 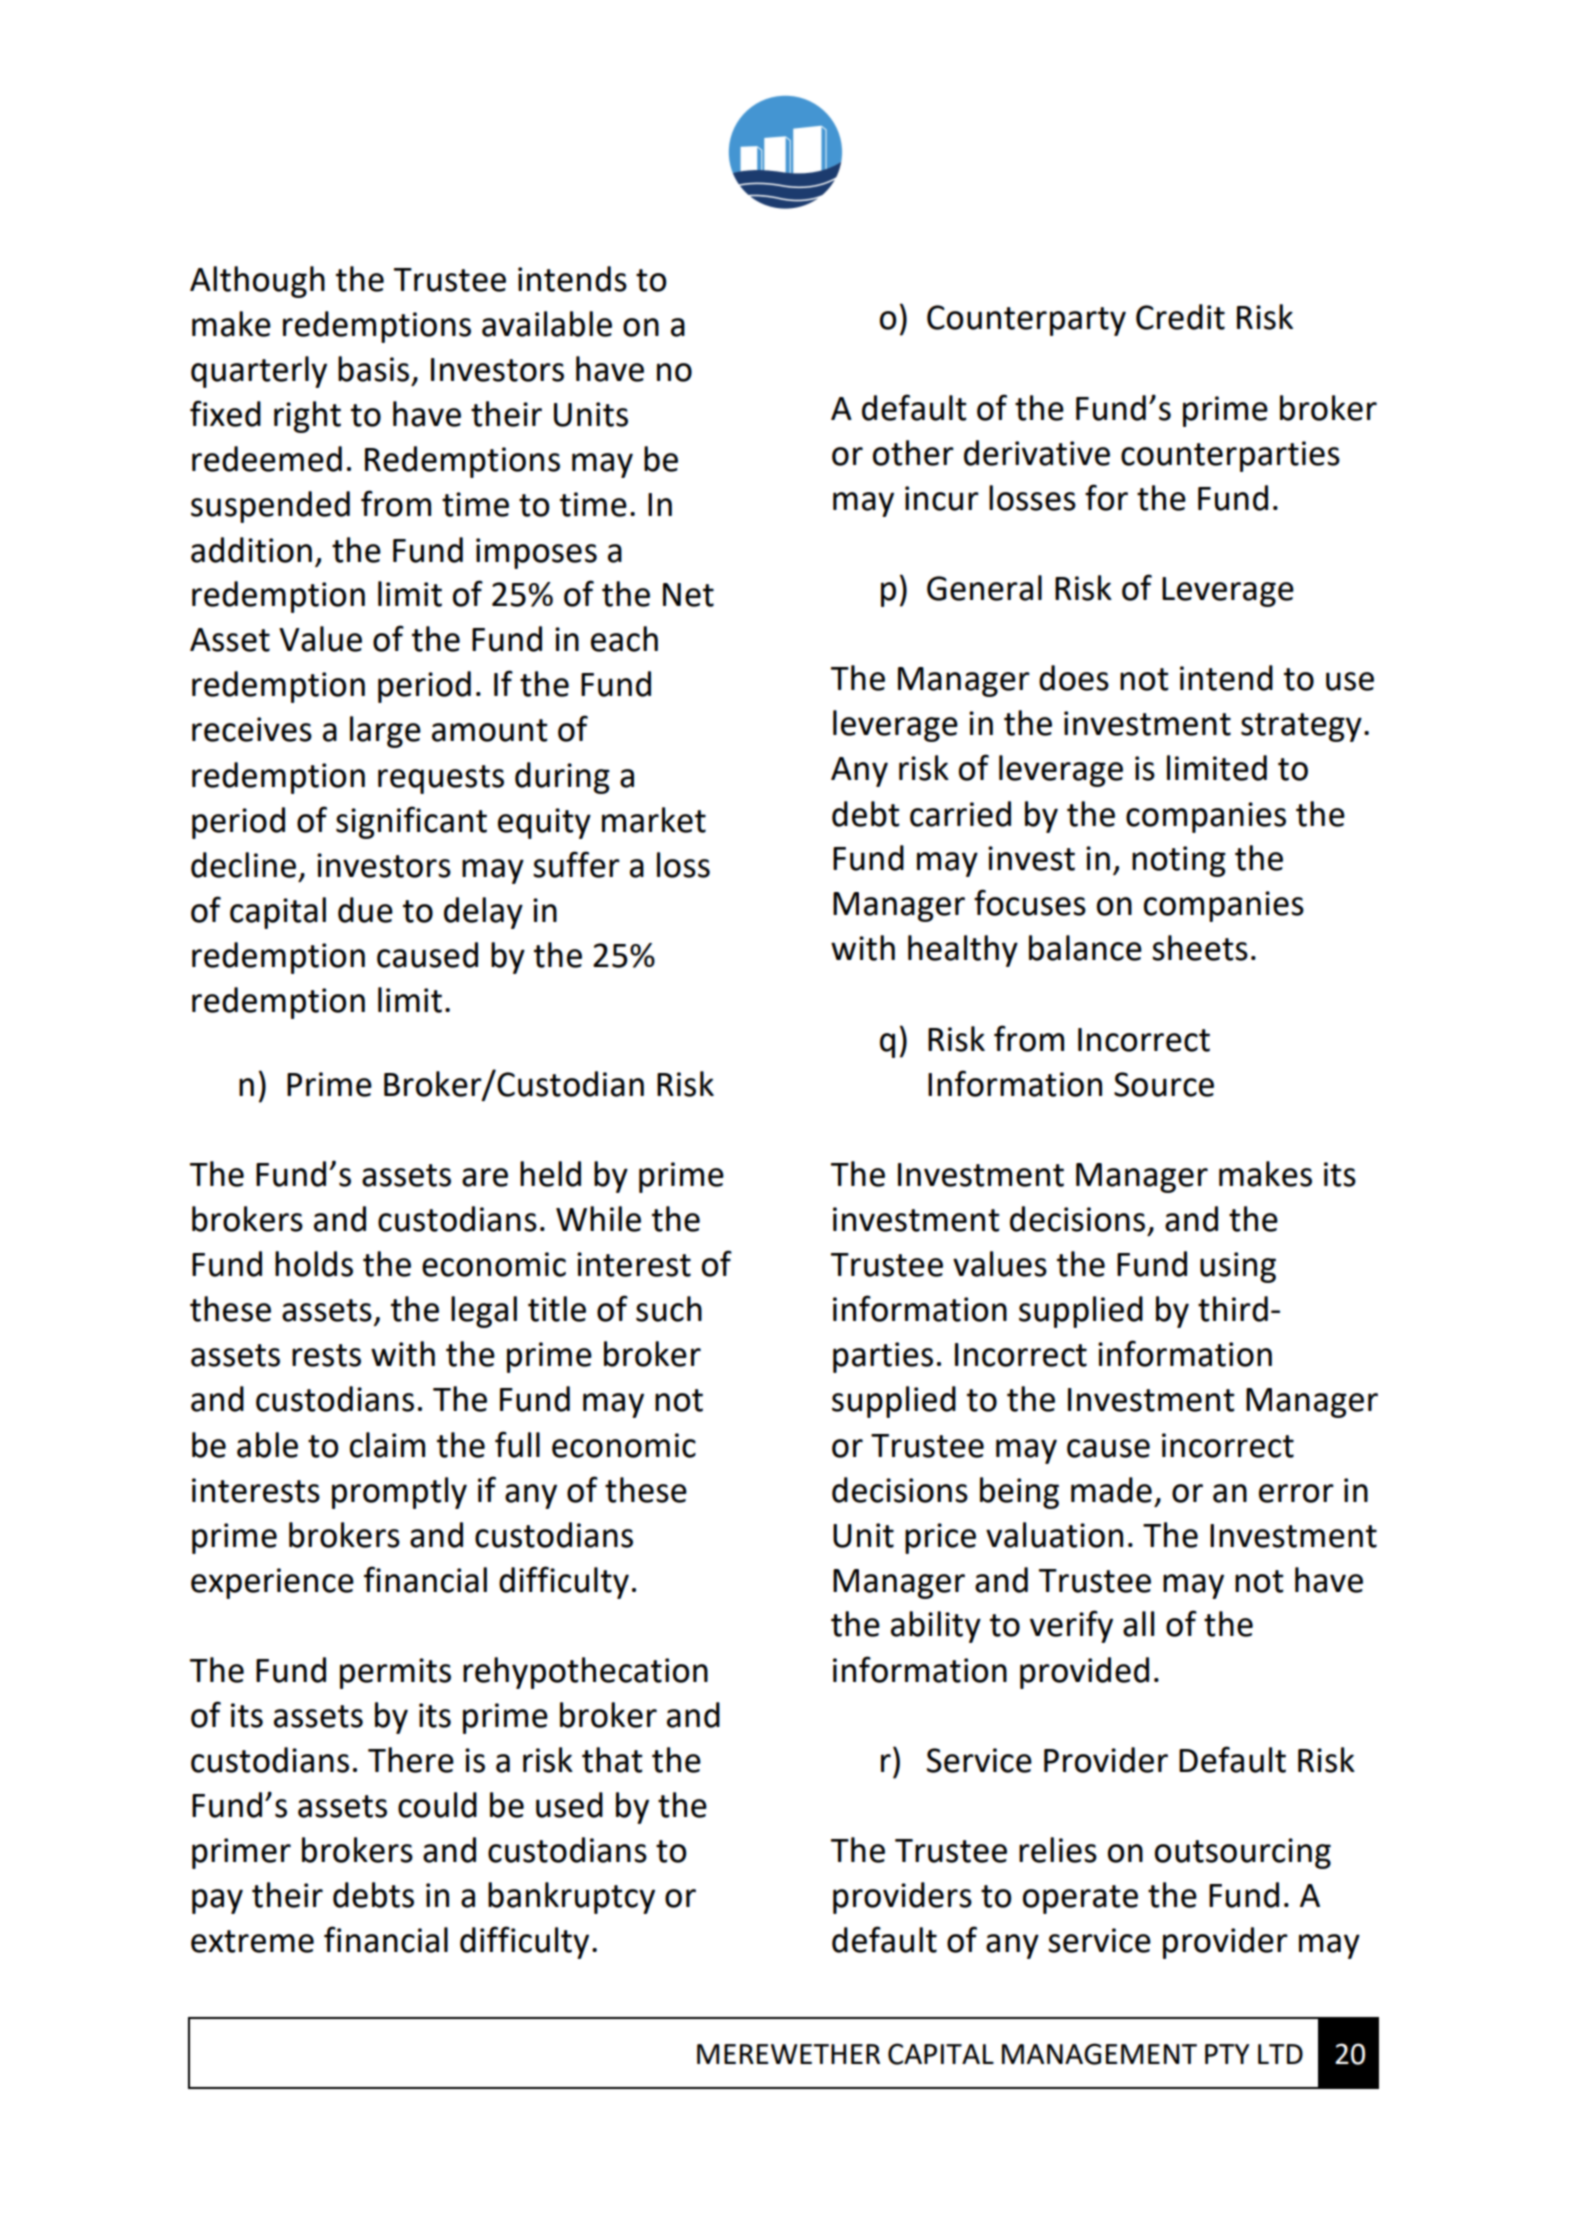 What do you see at coordinates (1180, 317) in the document?
I see `Credit` at bounding box center [1180, 317].
